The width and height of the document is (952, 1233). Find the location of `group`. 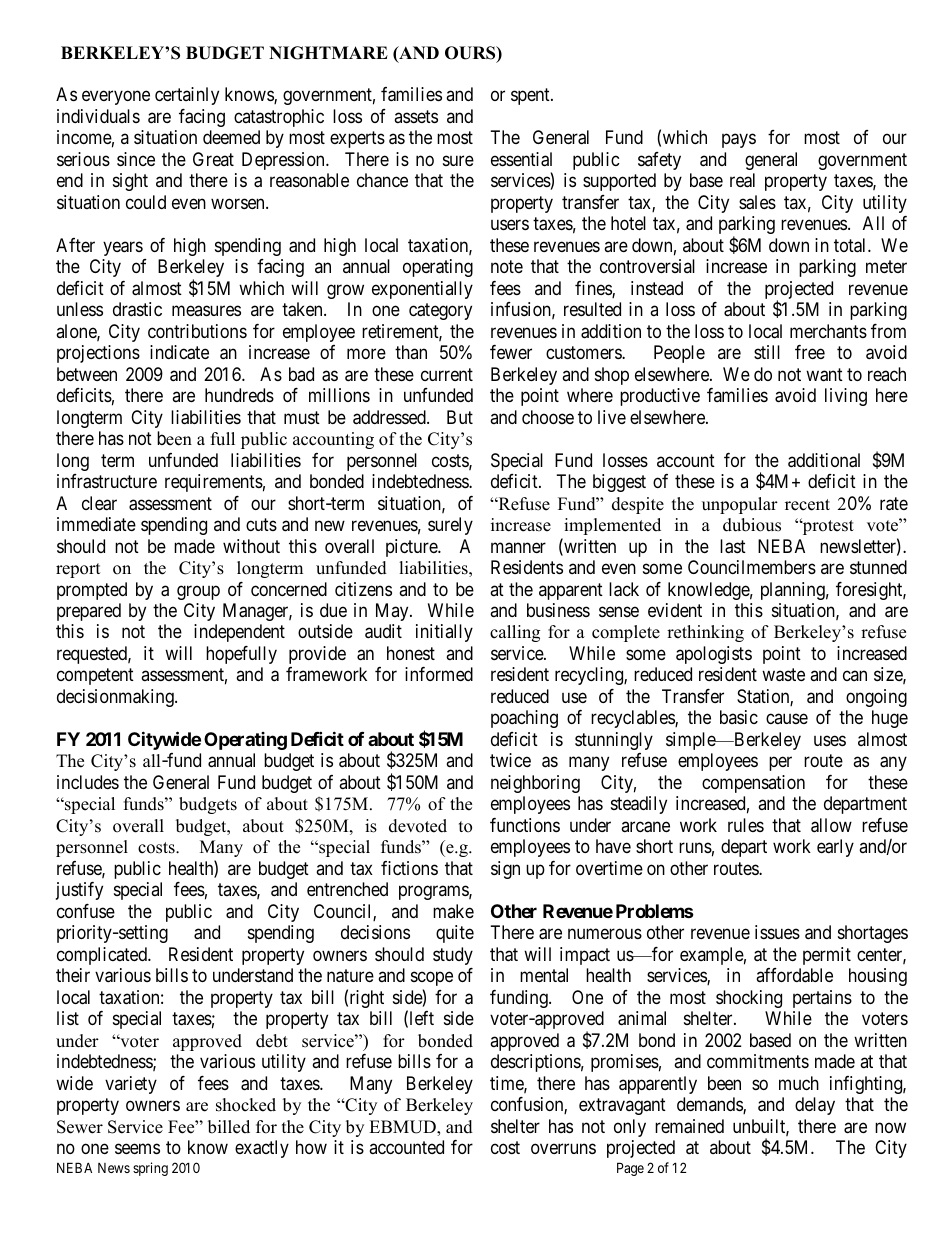

group is located at coordinates (198, 592).
